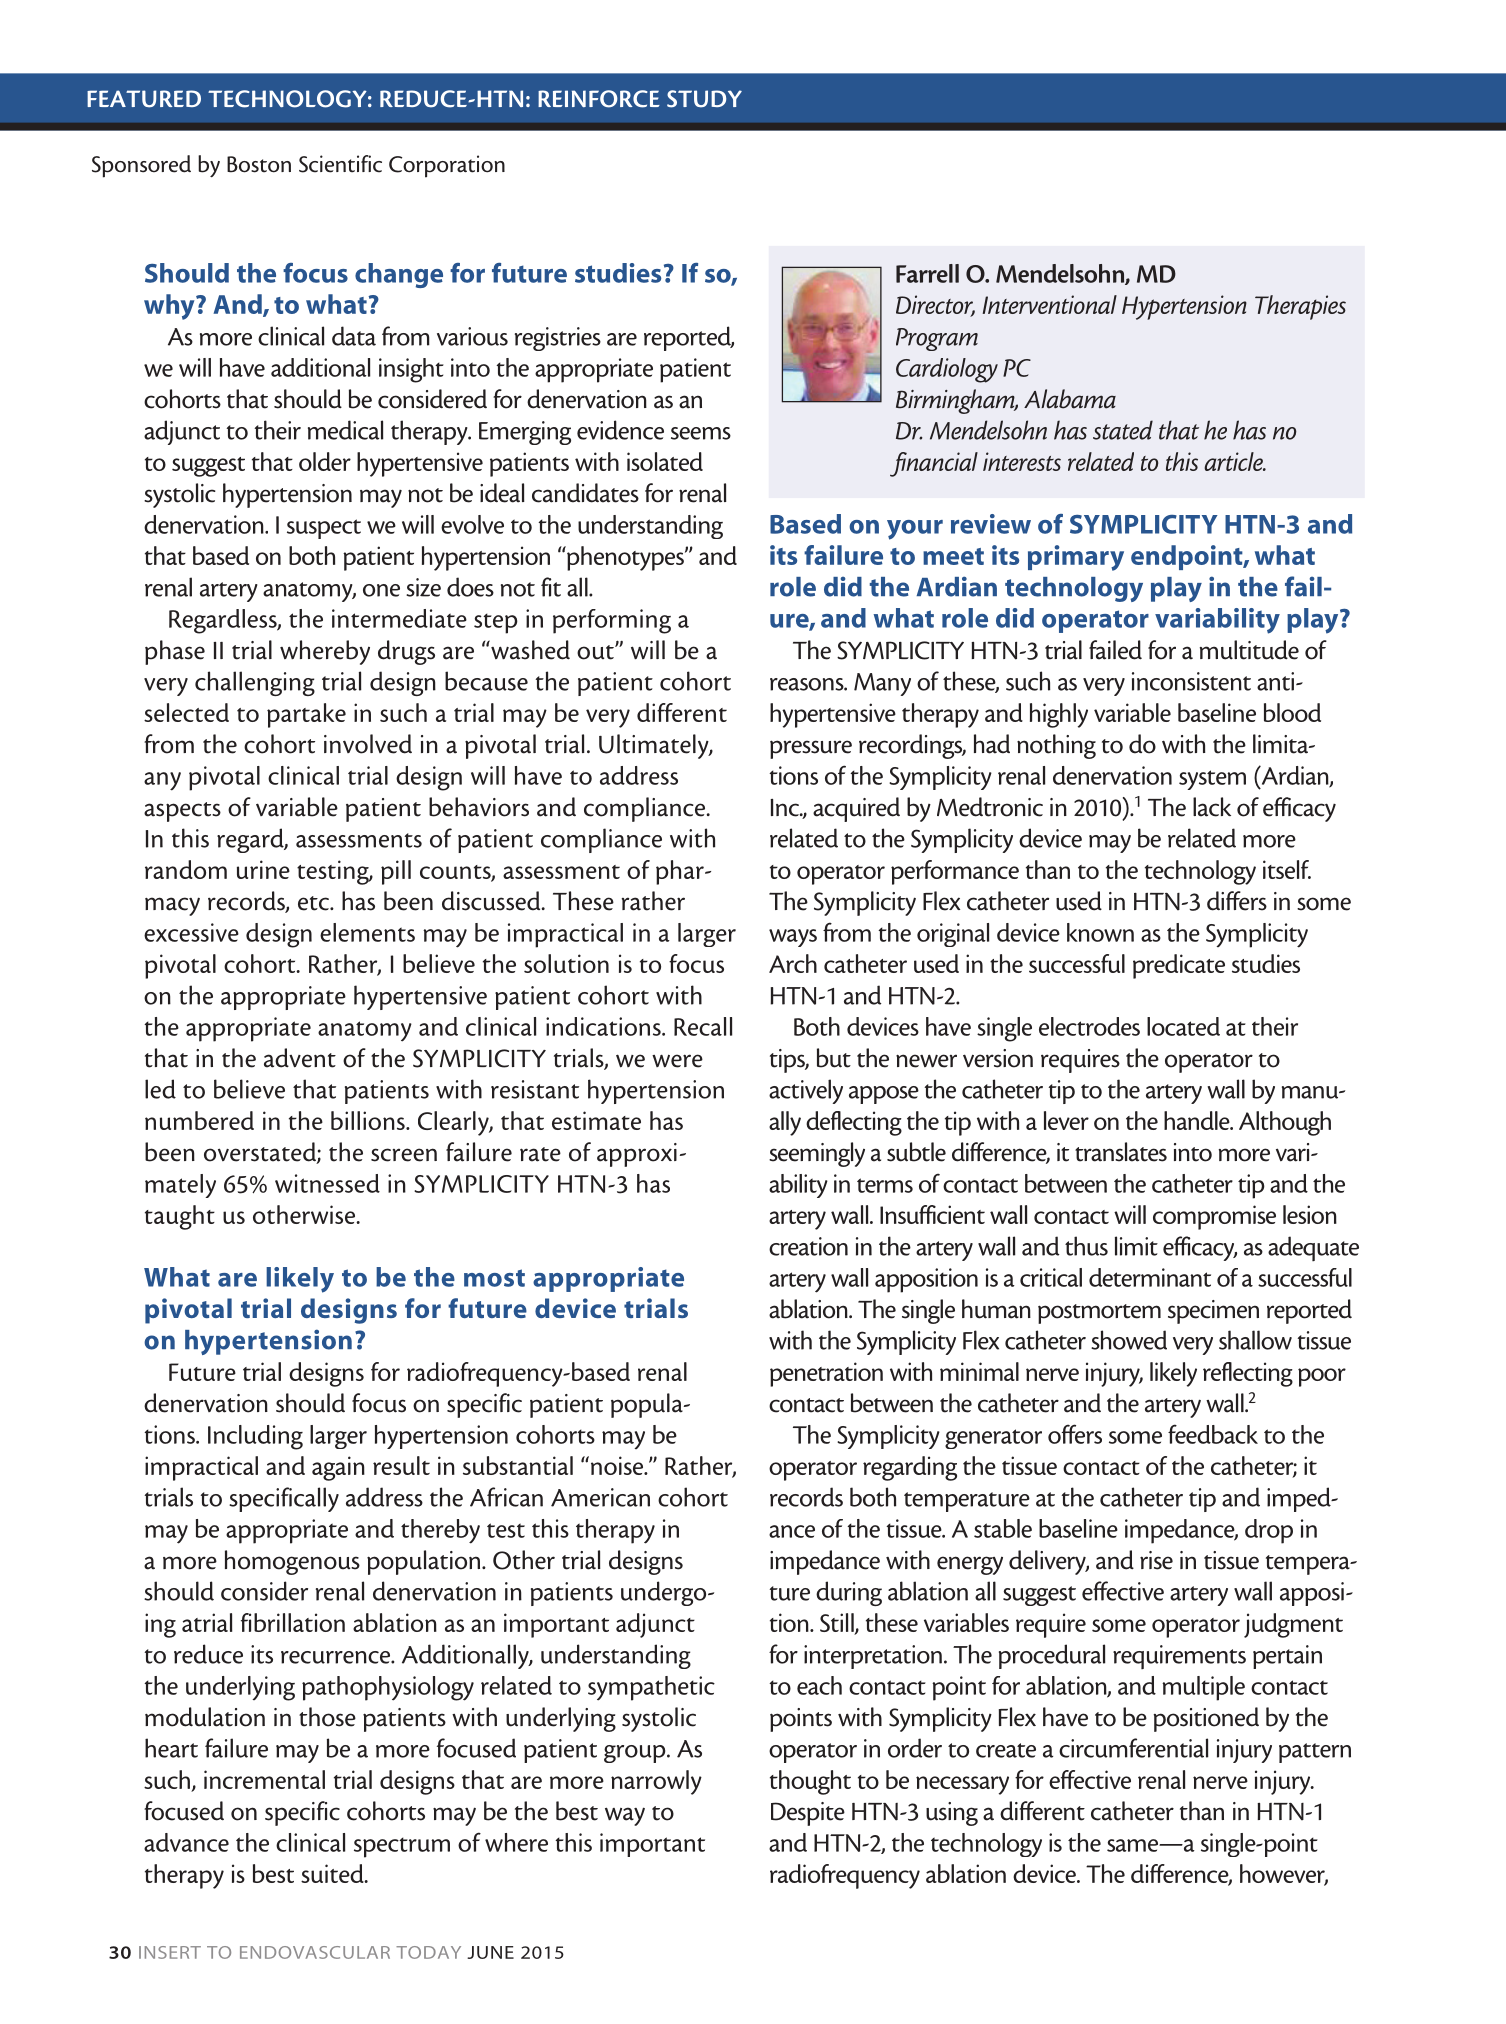 This screenshot has width=1506, height=2024. What do you see at coordinates (817, 1154) in the screenshot?
I see `seemingly` at bounding box center [817, 1154].
